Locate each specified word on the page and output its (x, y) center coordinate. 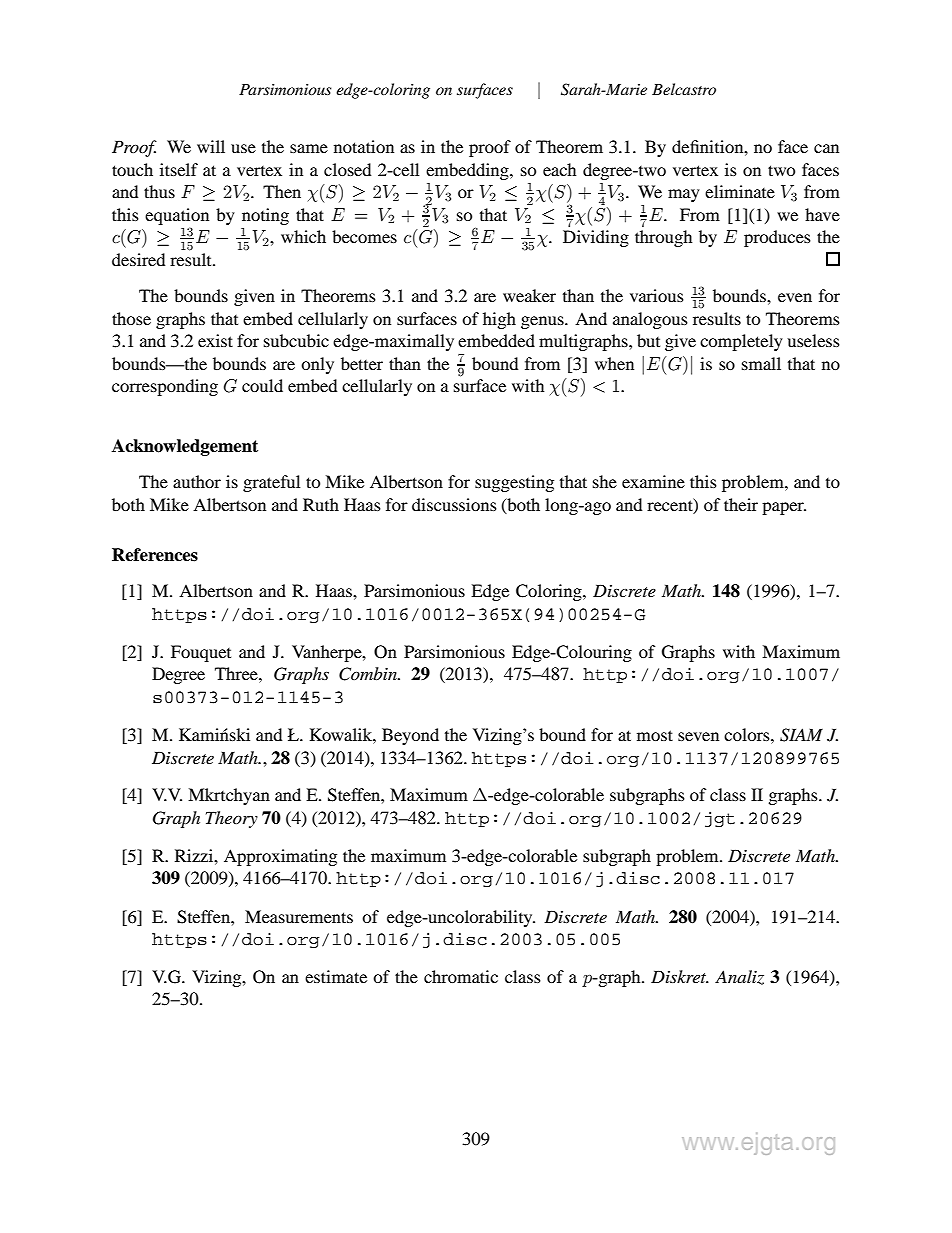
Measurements (299, 916)
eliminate (740, 191)
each (559, 169)
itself (179, 169)
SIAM (801, 735)
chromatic (461, 976)
